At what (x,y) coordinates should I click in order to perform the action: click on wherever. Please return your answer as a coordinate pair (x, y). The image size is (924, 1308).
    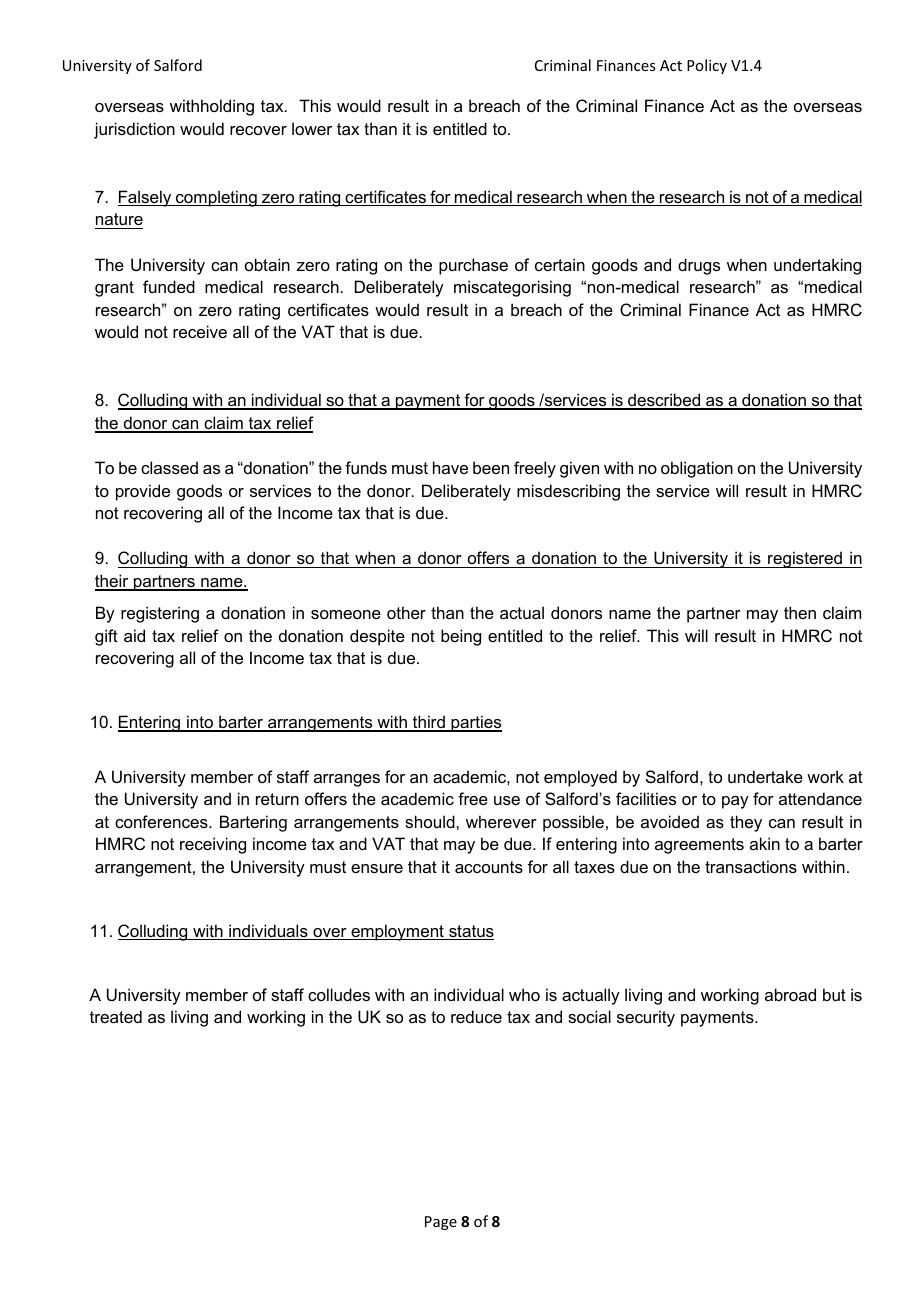
    Looking at the image, I should click on (501, 821).
